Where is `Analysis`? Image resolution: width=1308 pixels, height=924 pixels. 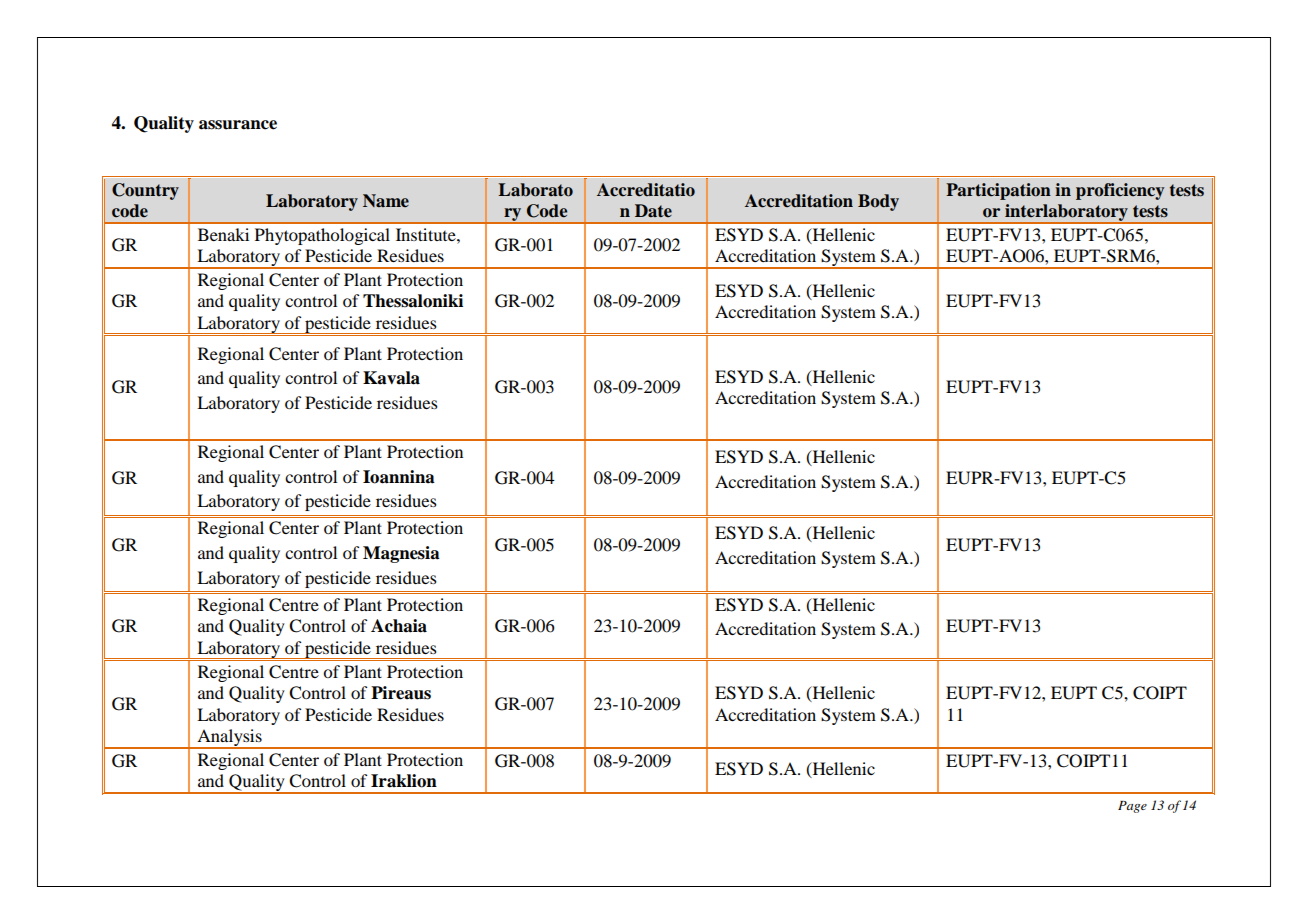
Analysis is located at coordinates (229, 739).
